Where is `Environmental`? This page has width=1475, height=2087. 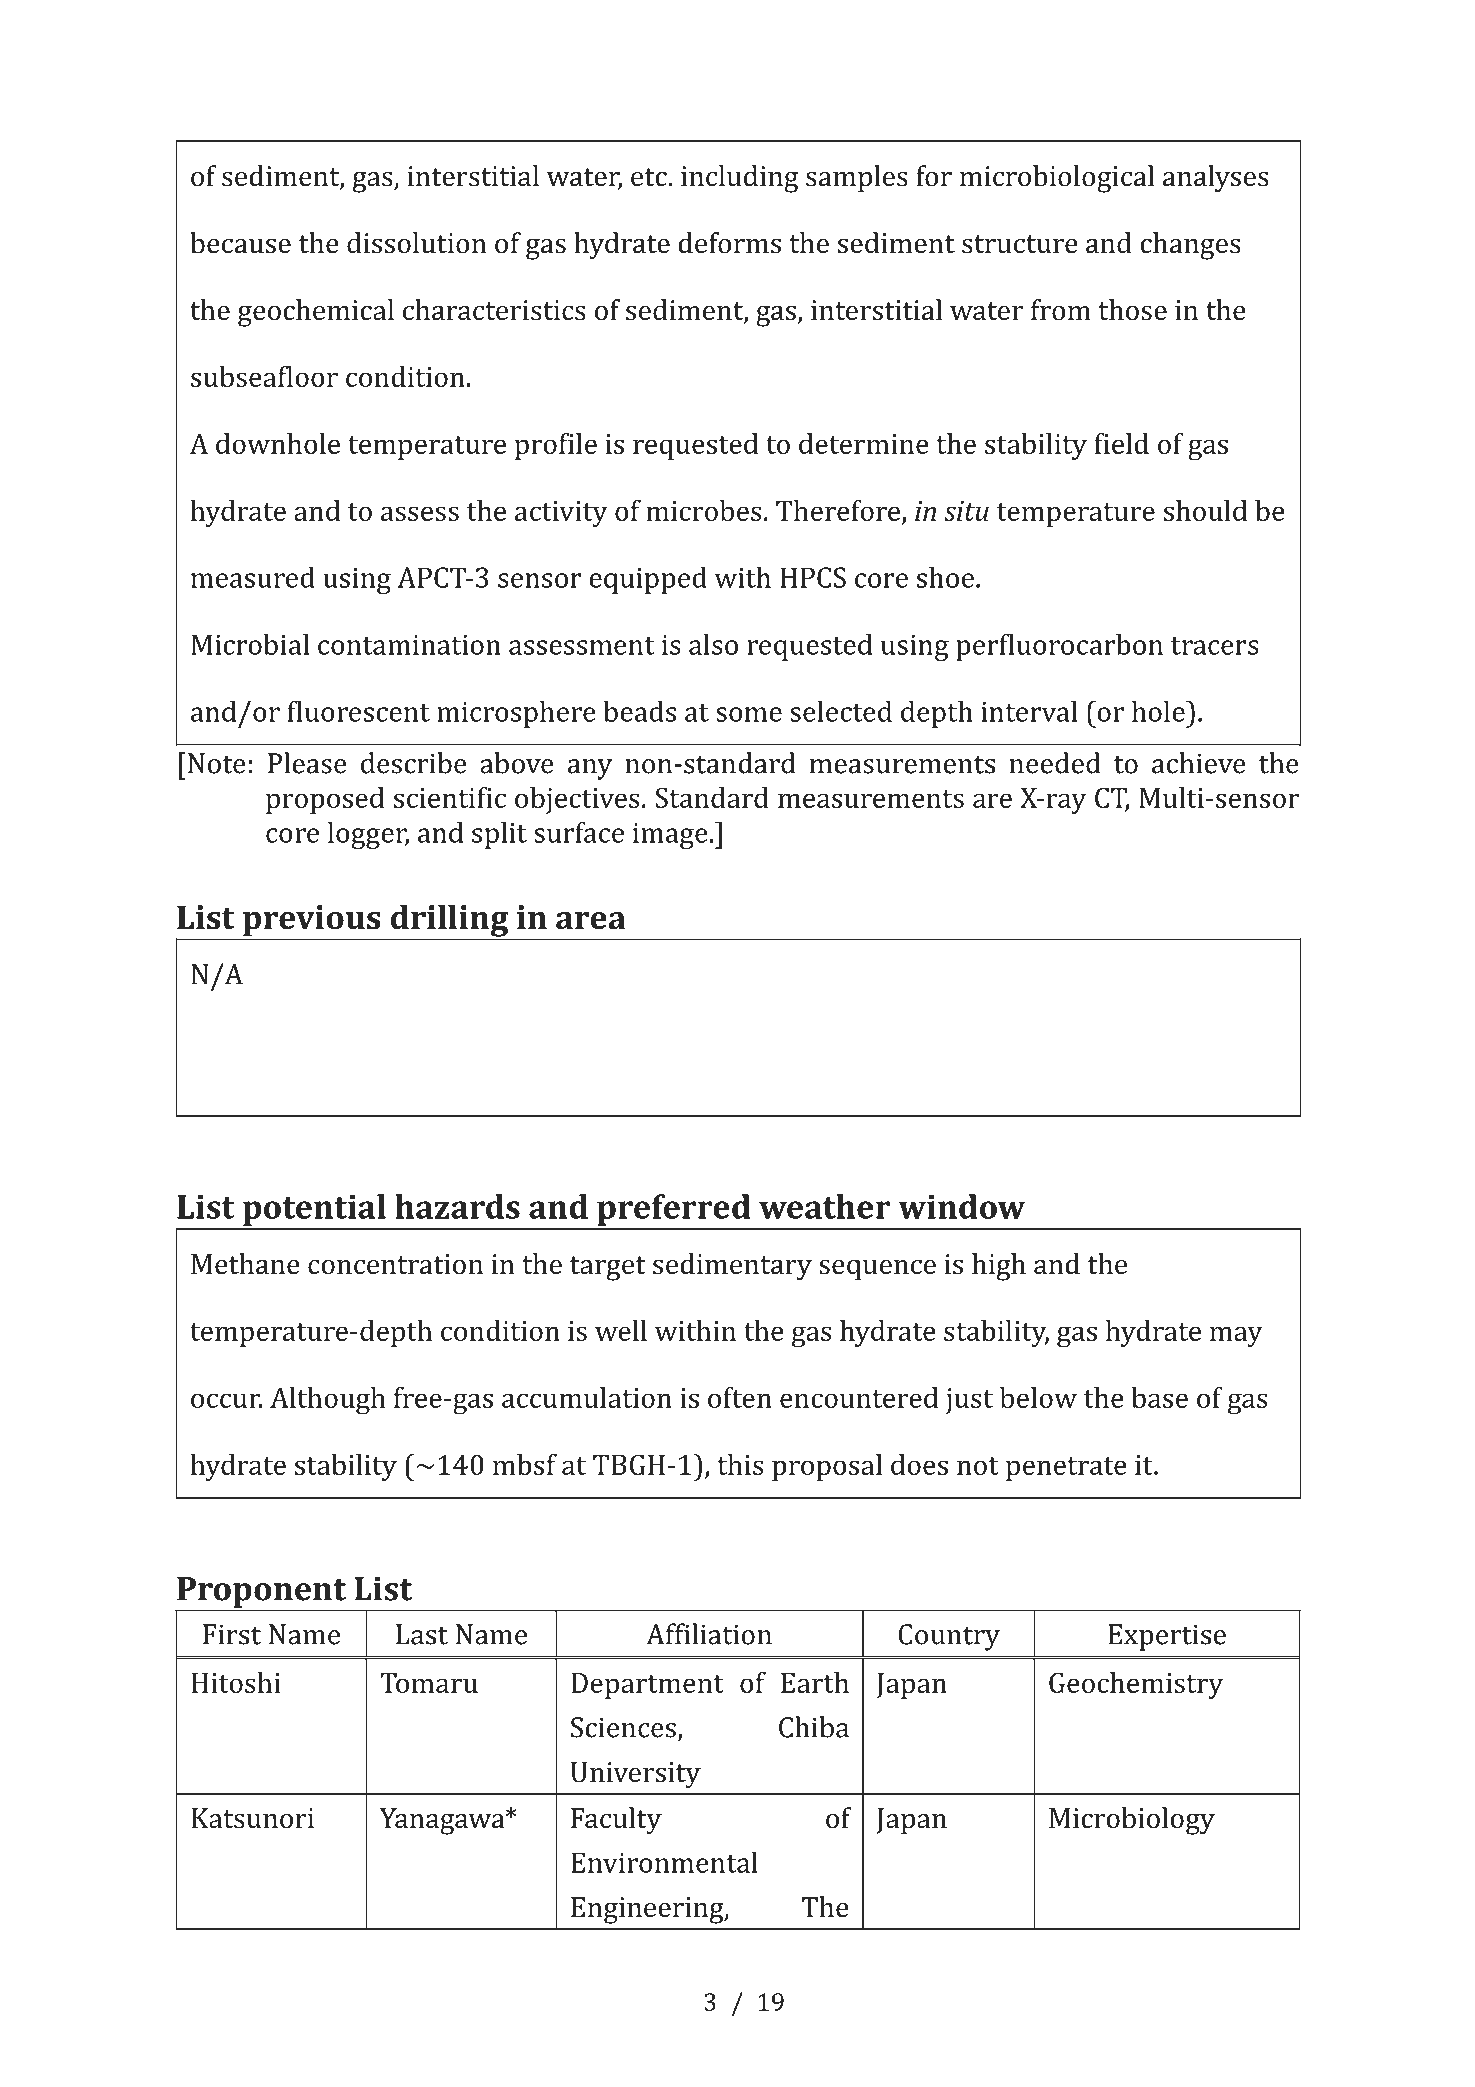 Environmental is located at coordinates (664, 1862).
